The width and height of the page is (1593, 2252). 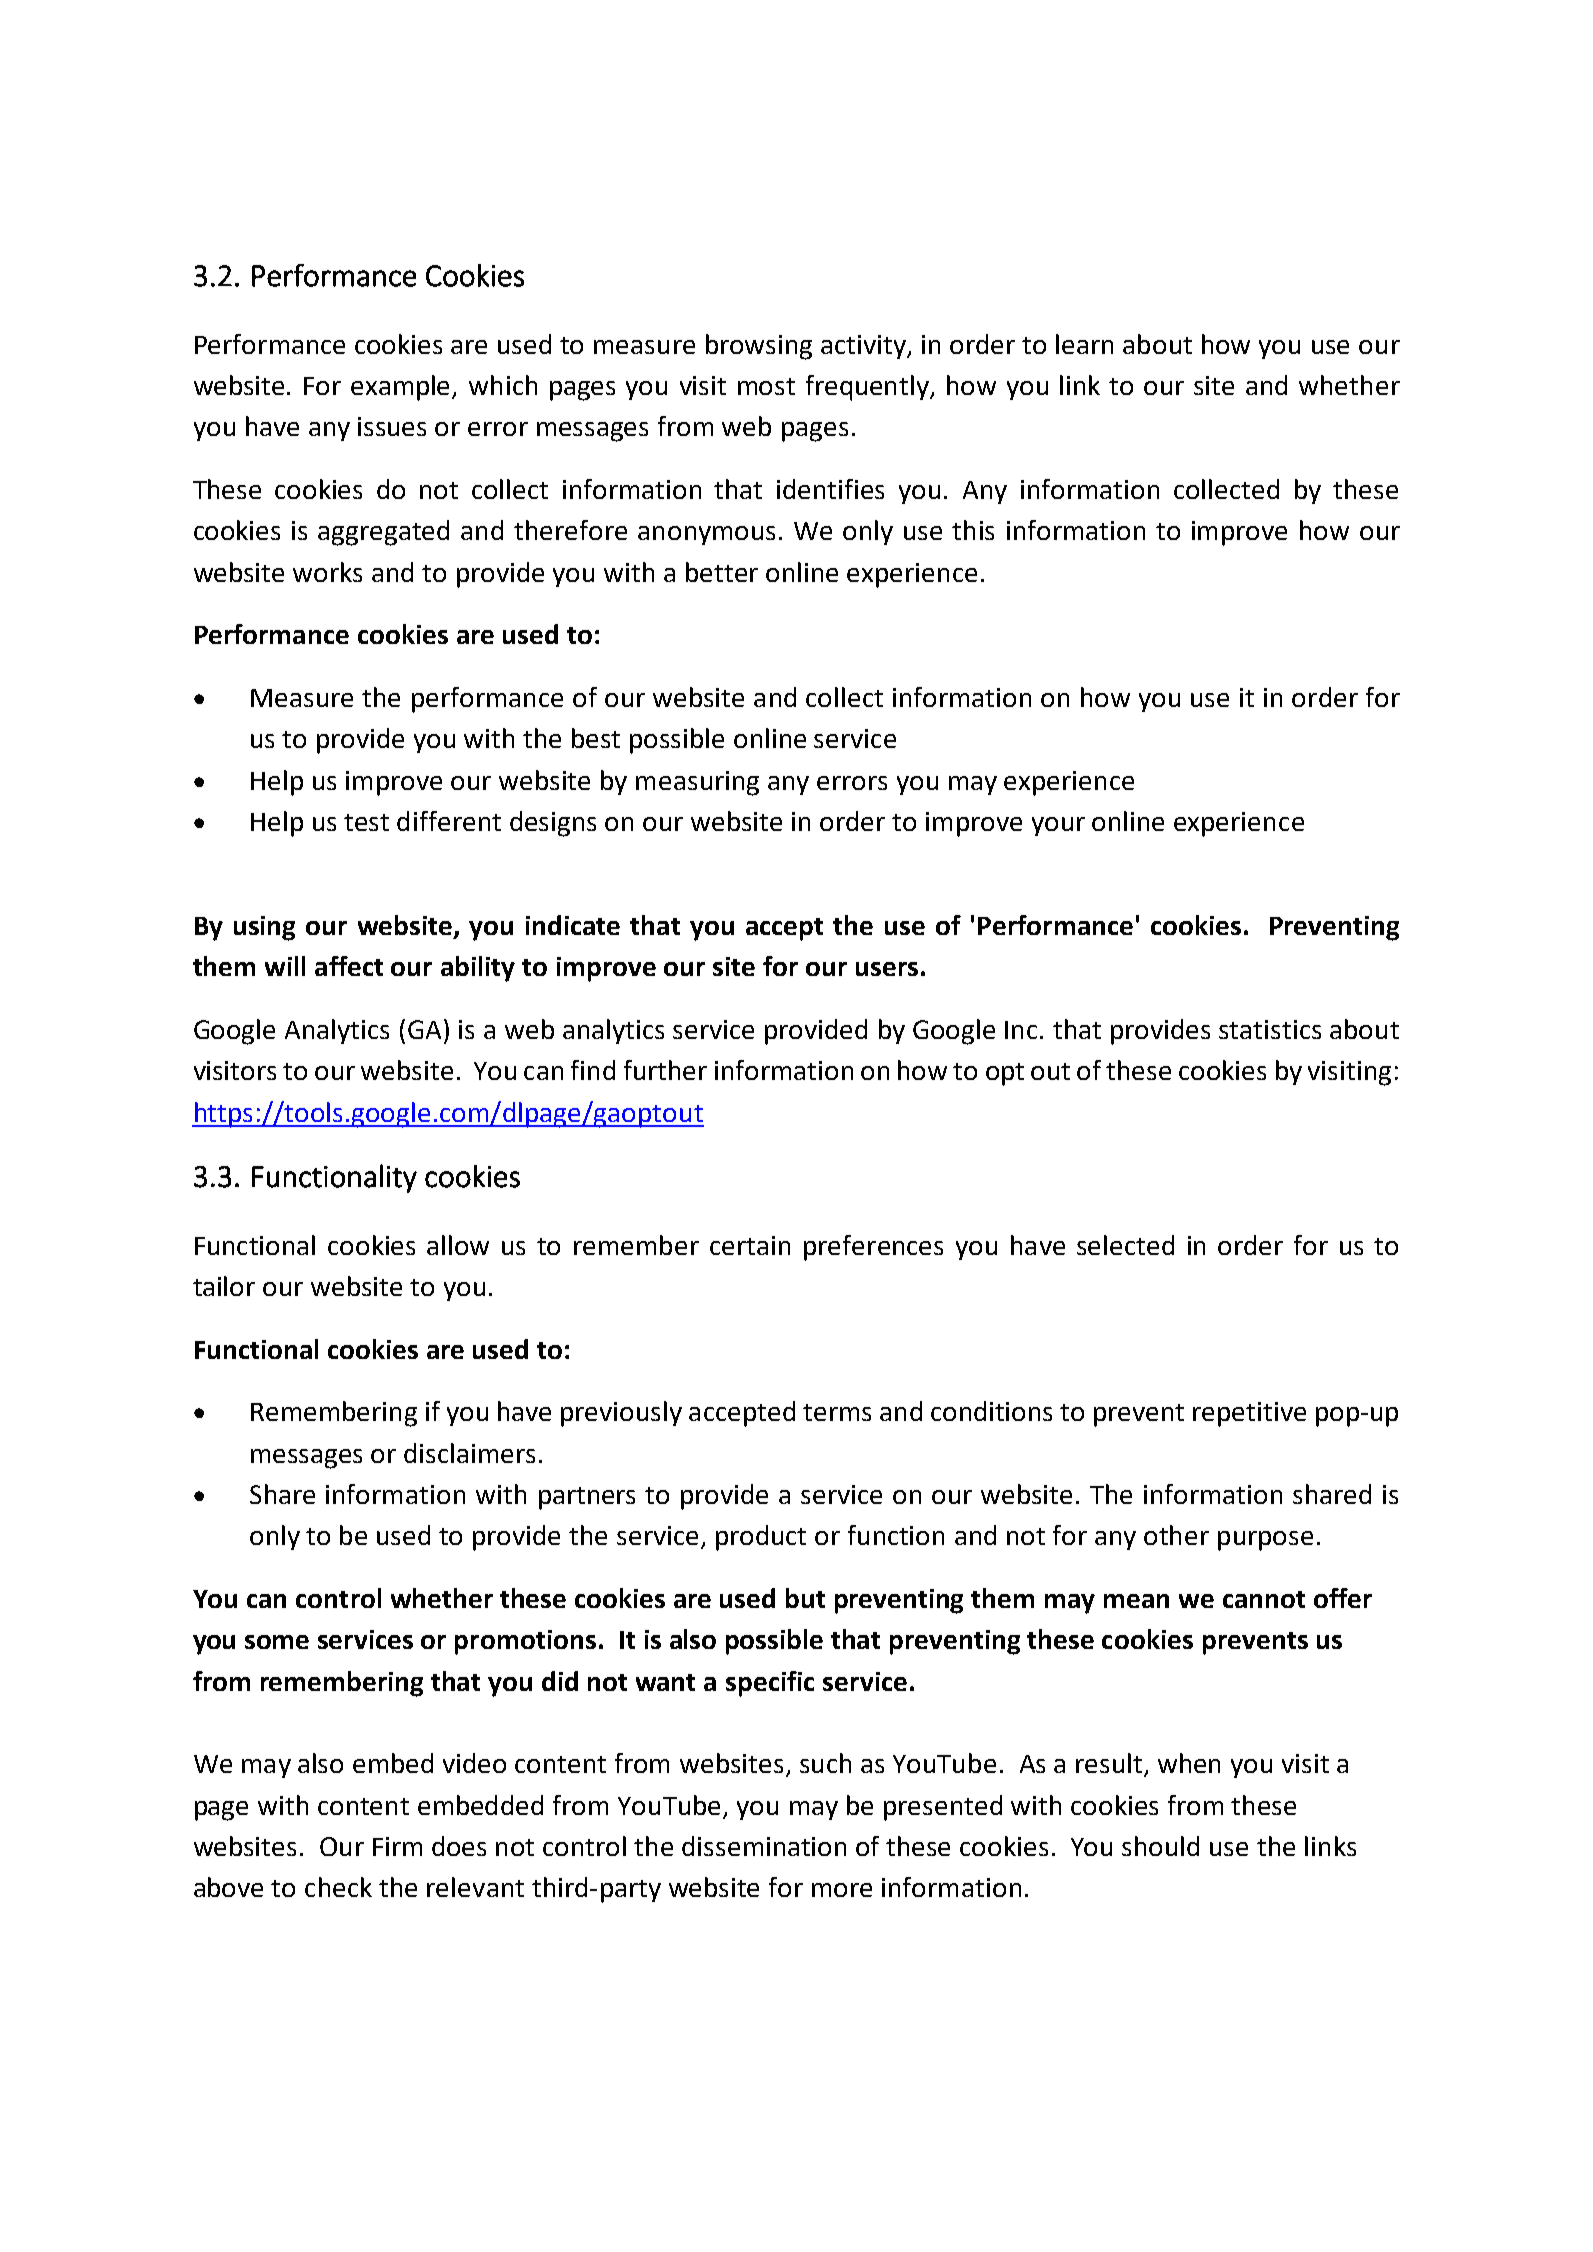 What do you see at coordinates (764, 1846) in the page?
I see `dissemination` at bounding box center [764, 1846].
